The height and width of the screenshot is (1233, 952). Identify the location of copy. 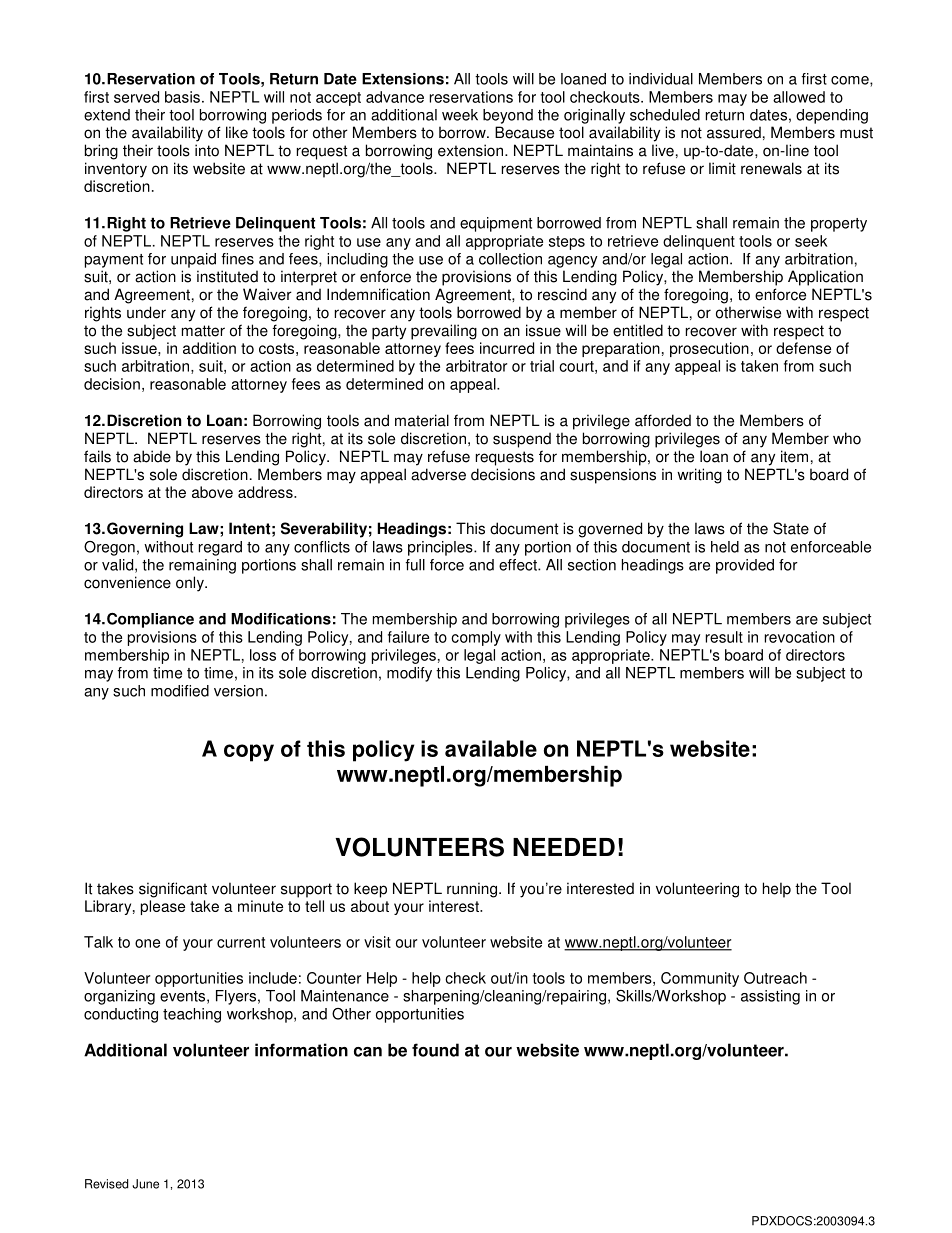
(249, 753).
